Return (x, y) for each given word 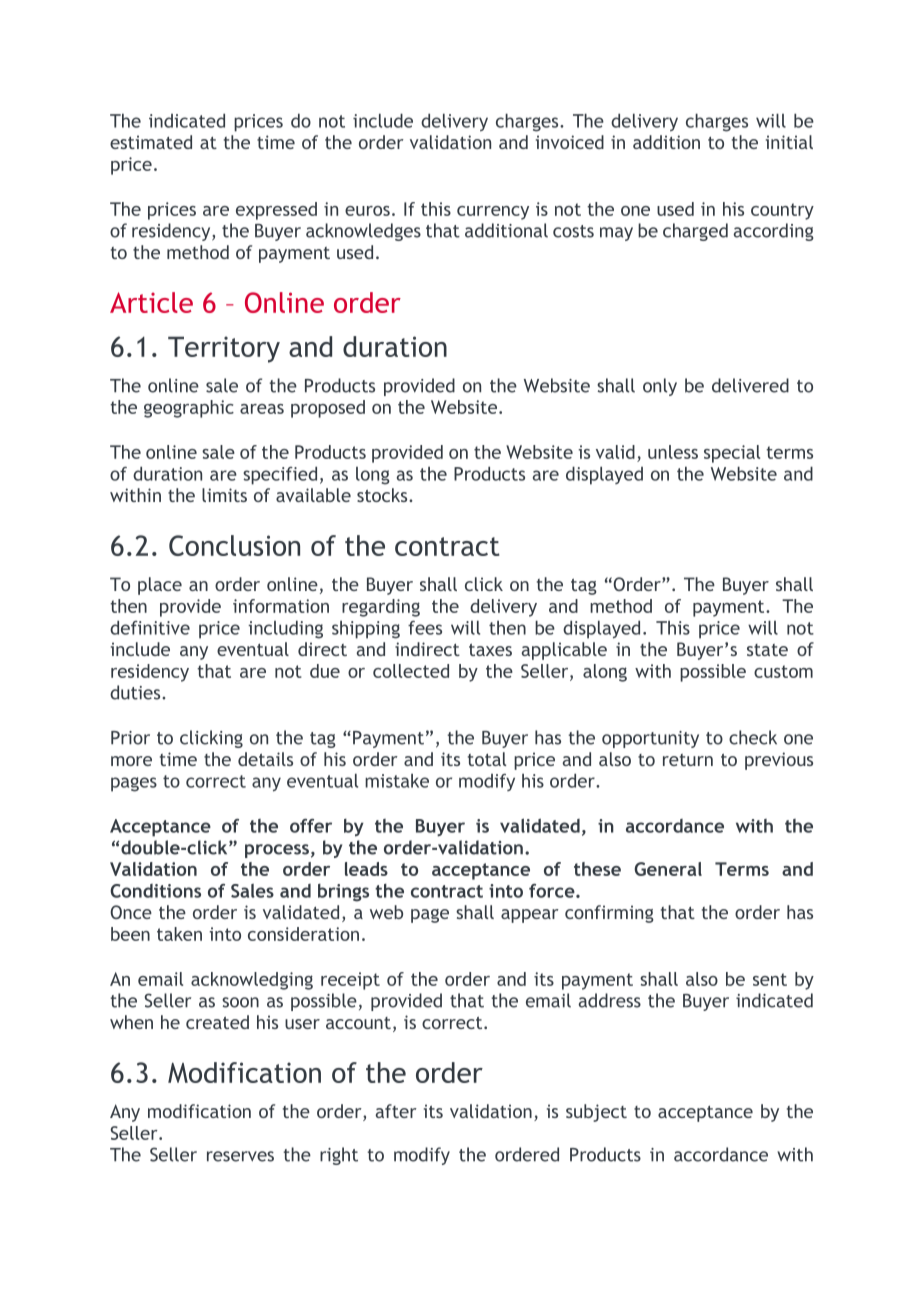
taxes (490, 650)
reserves (240, 1156)
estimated (151, 142)
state (767, 650)
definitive (150, 627)
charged (695, 232)
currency (493, 213)
